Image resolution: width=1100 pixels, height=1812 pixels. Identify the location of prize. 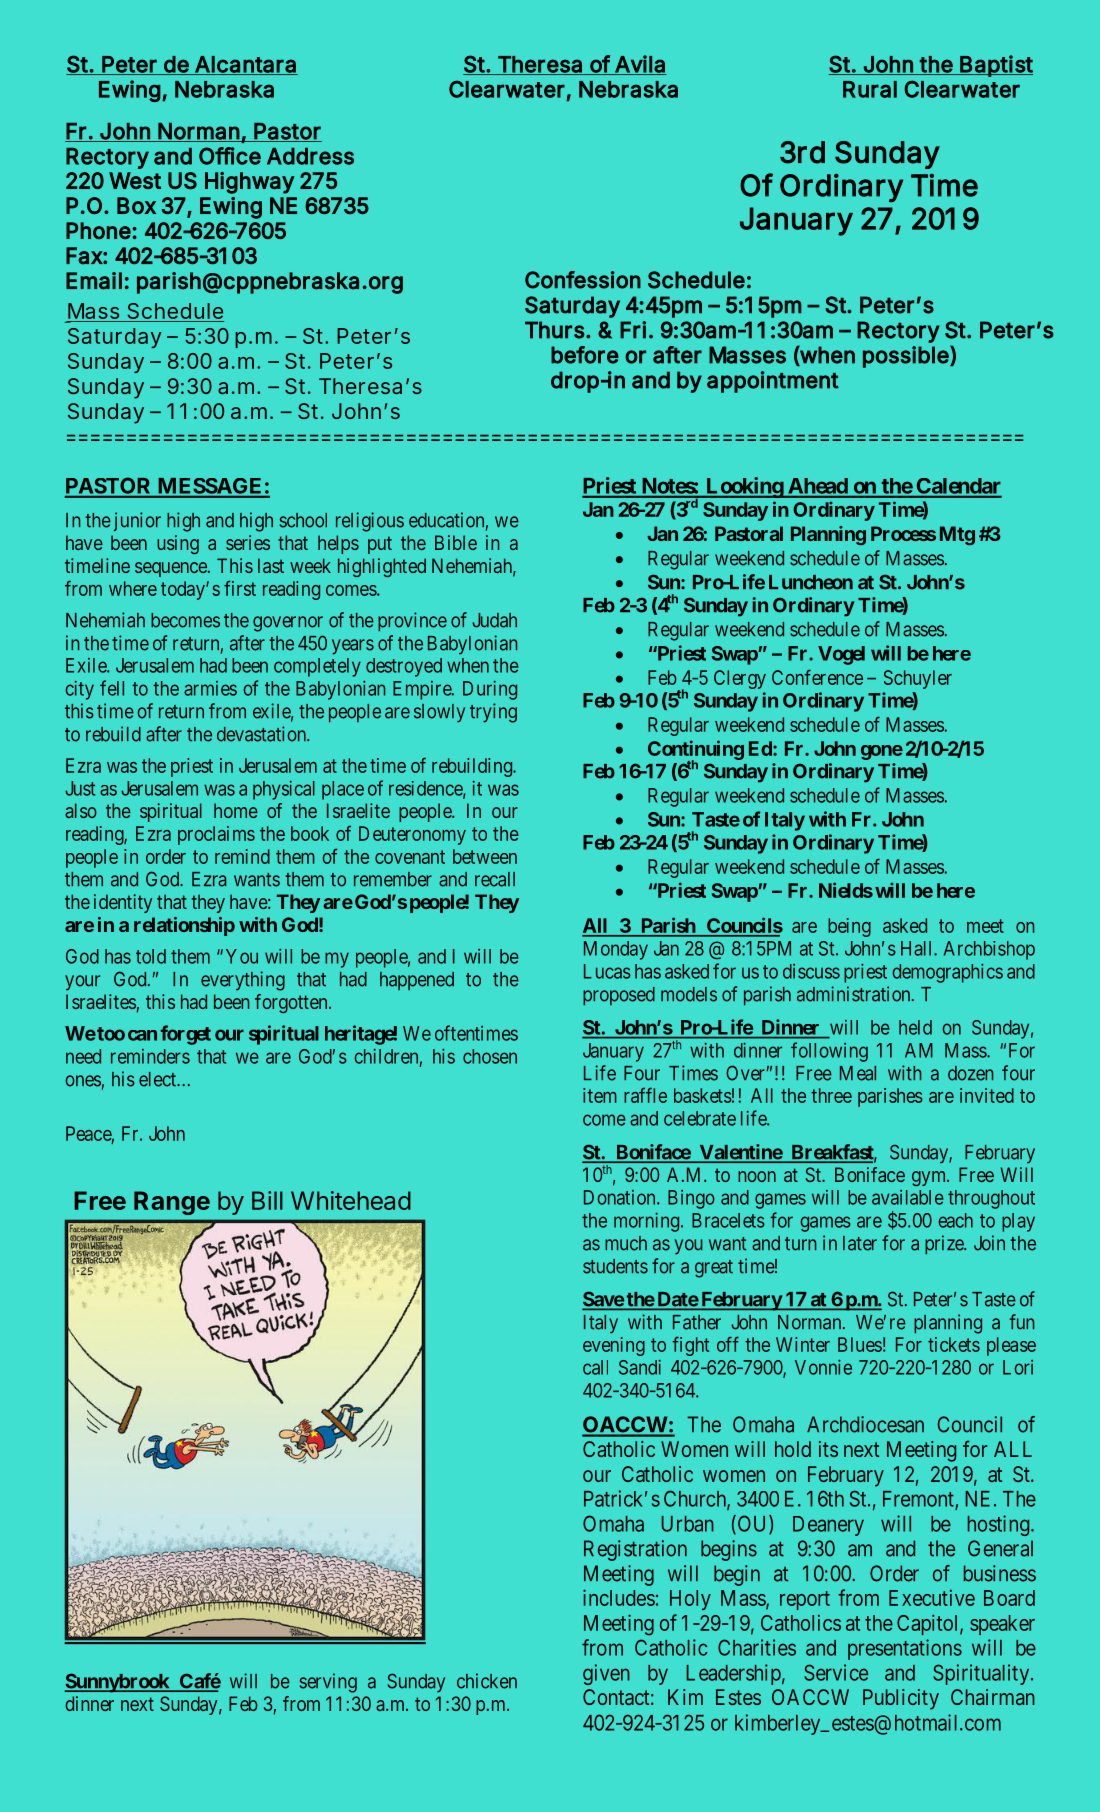
(945, 1245).
